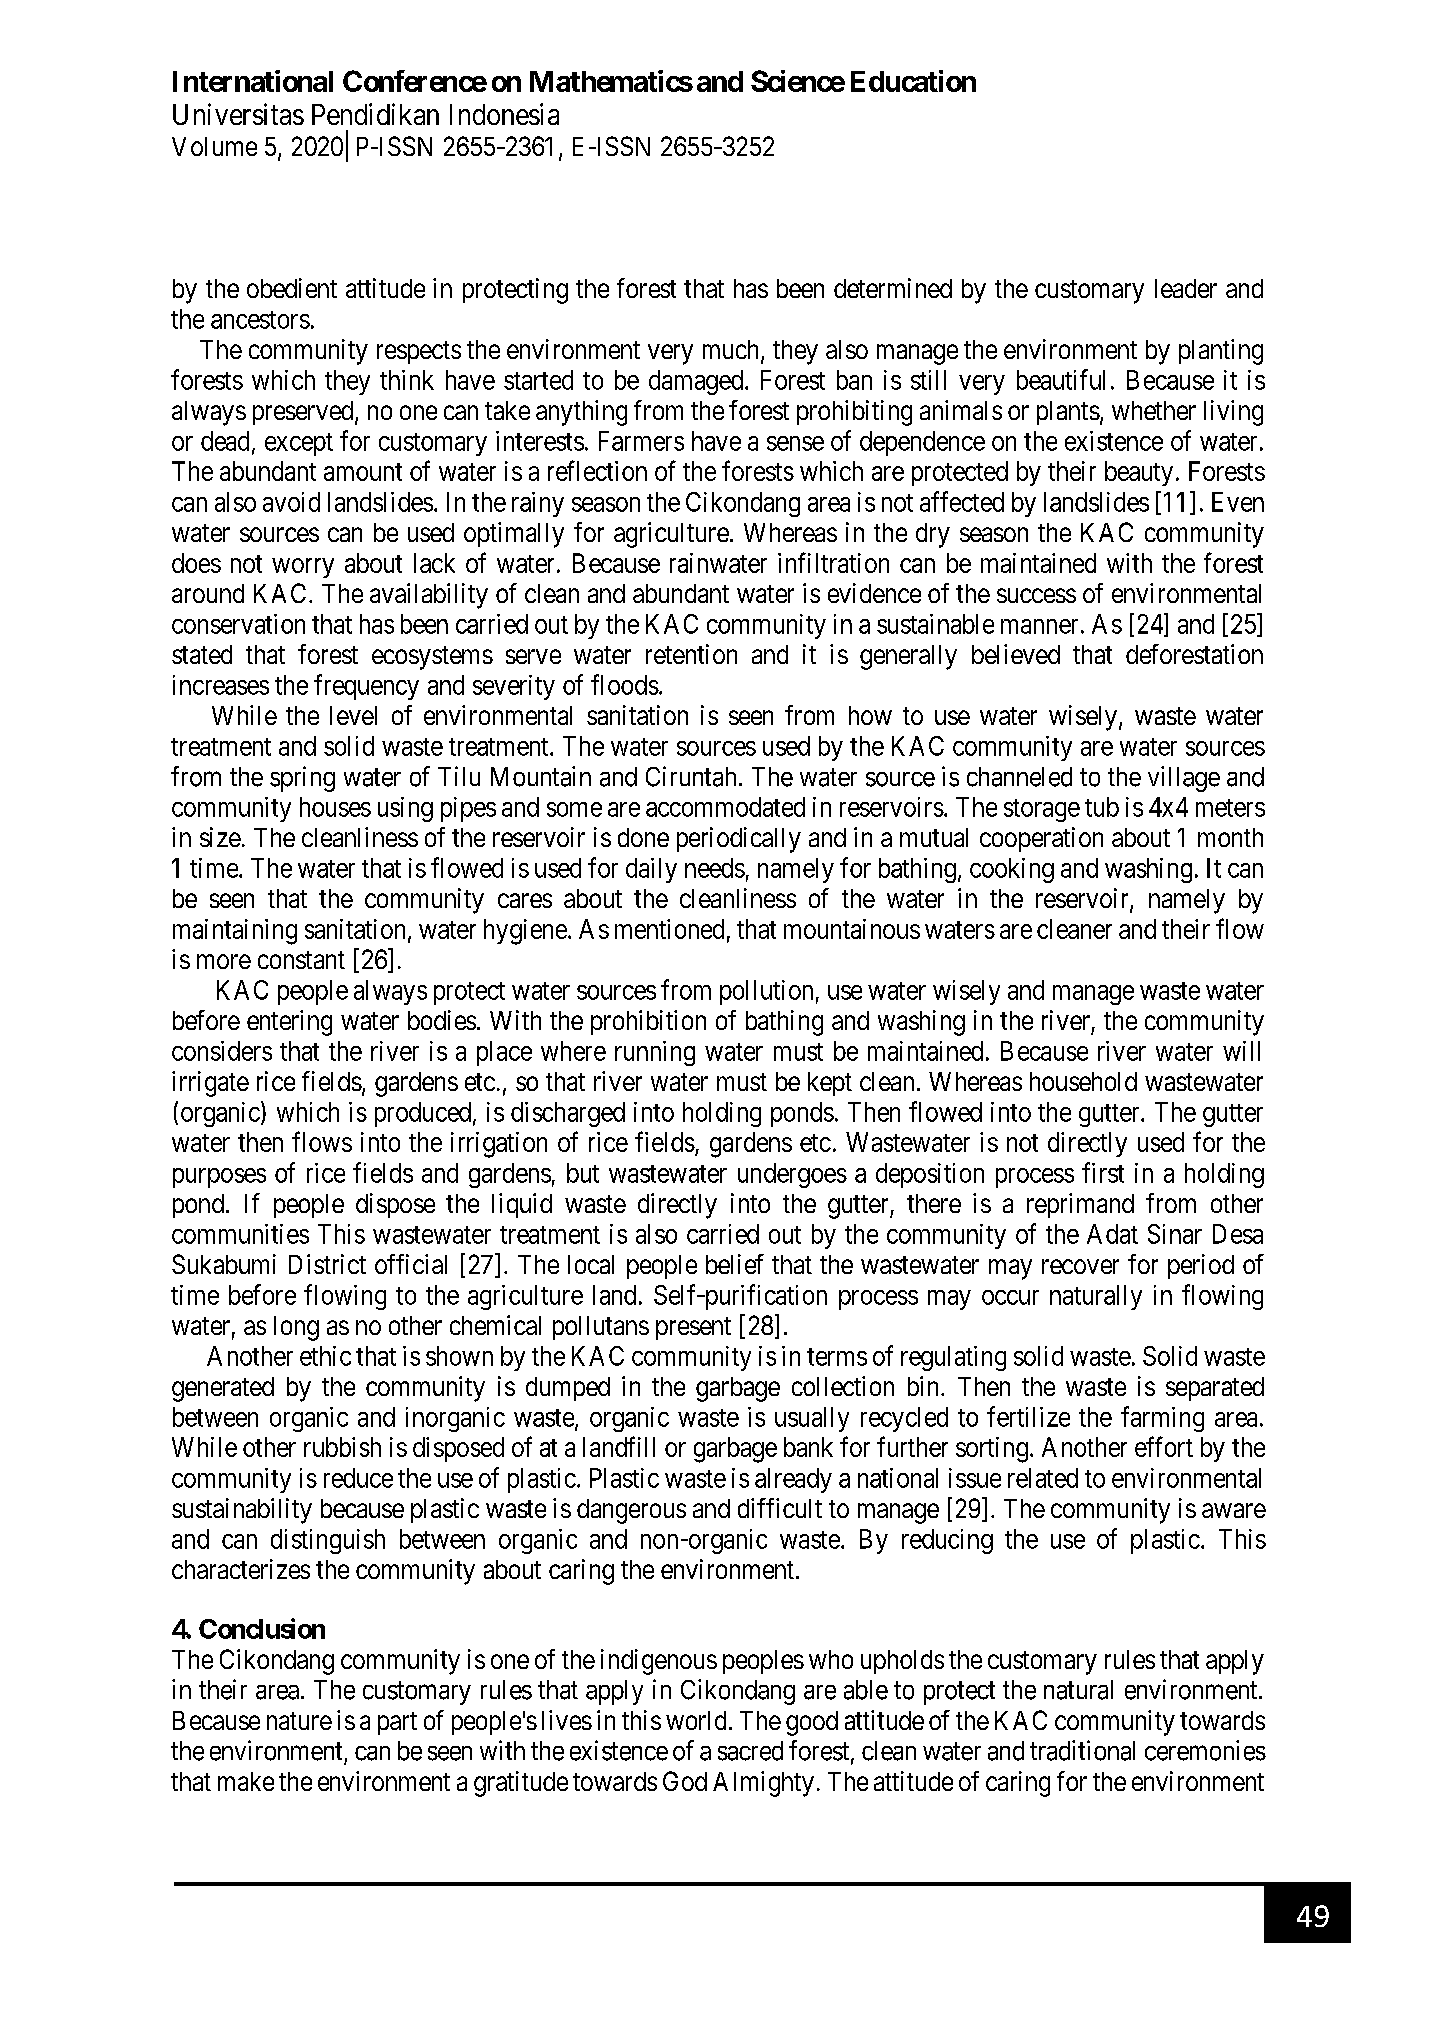  I want to click on nature, so click(299, 1721).
